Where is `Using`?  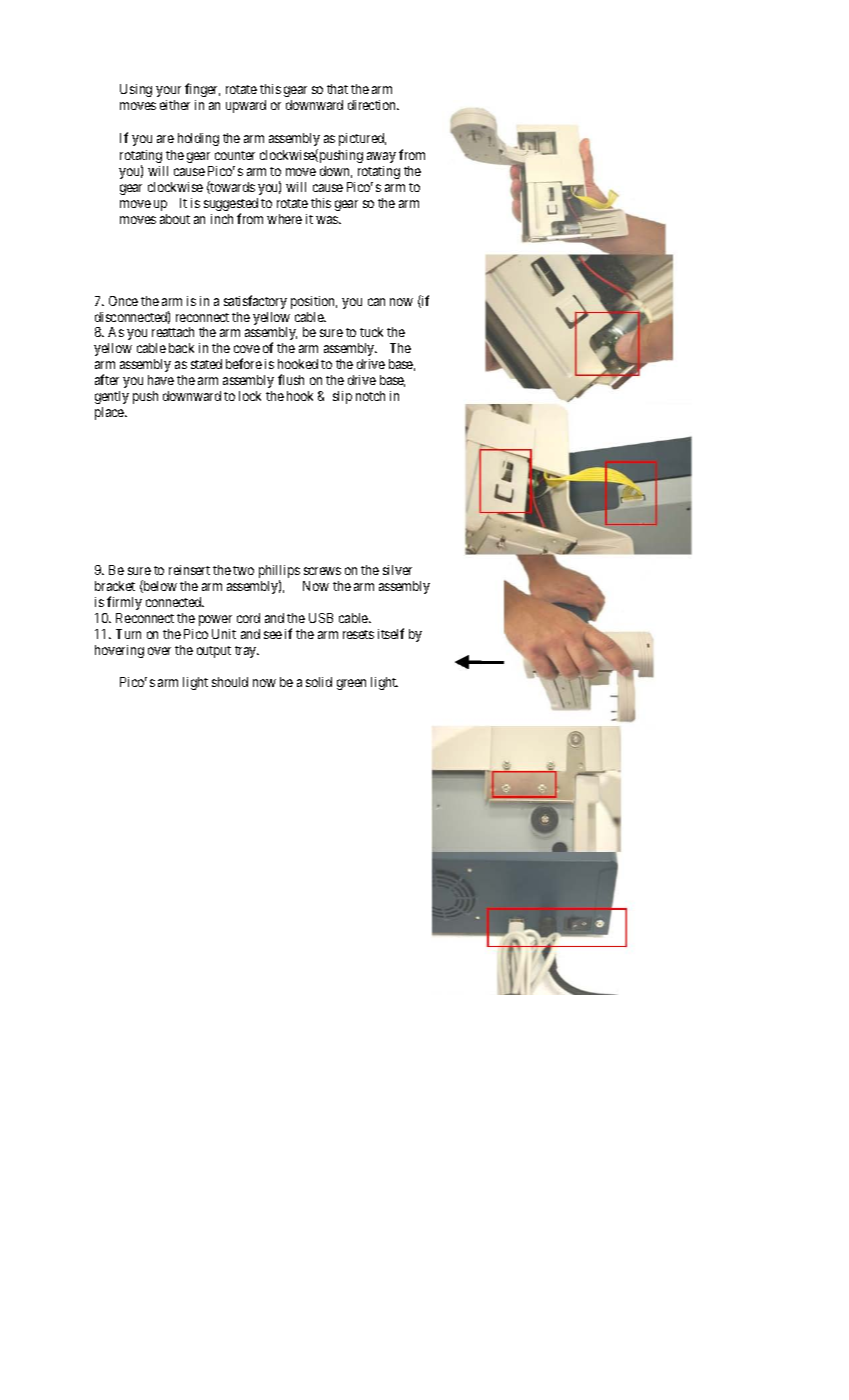
Using is located at coordinates (136, 90).
